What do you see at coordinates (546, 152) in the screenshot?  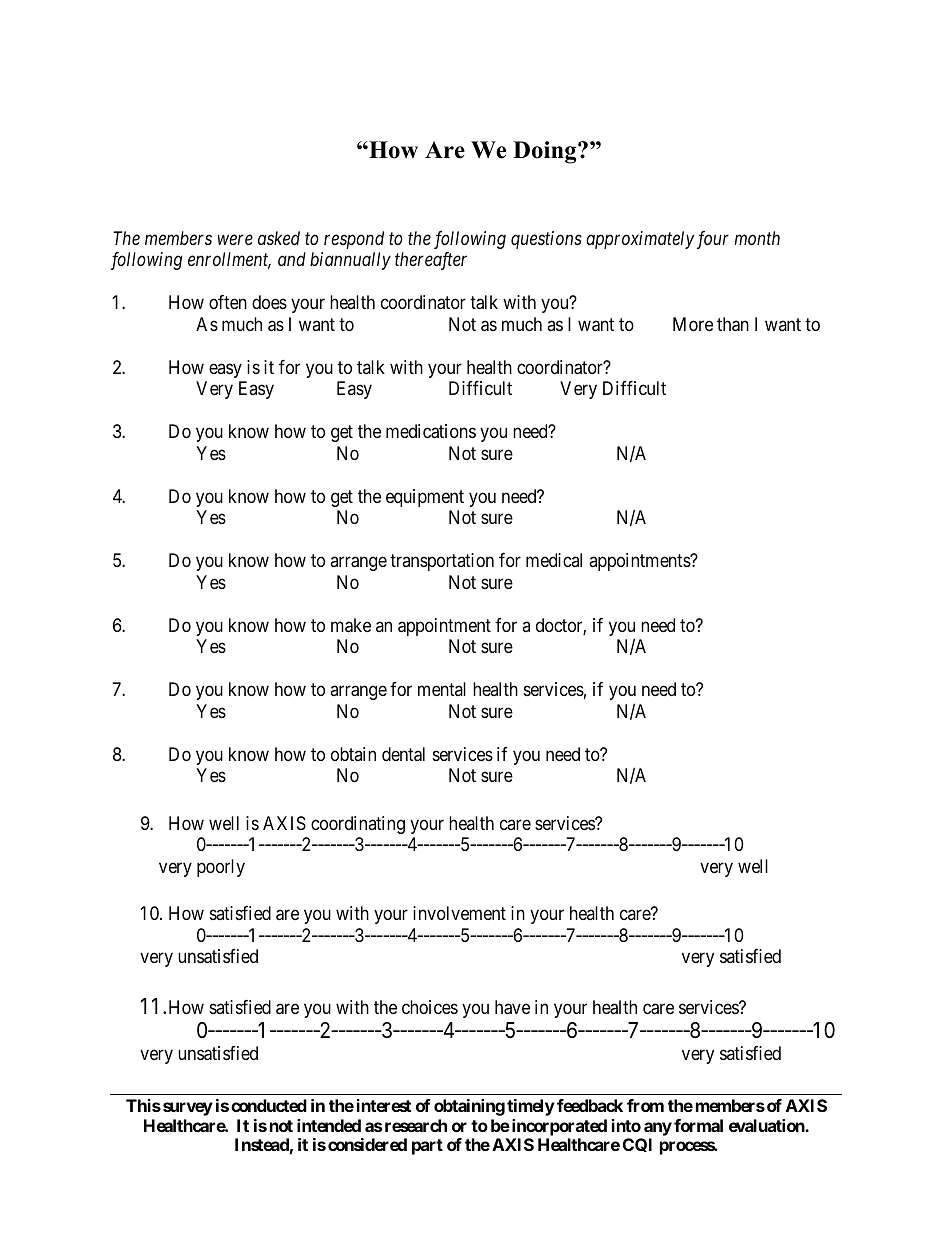 I see `Doing` at bounding box center [546, 152].
